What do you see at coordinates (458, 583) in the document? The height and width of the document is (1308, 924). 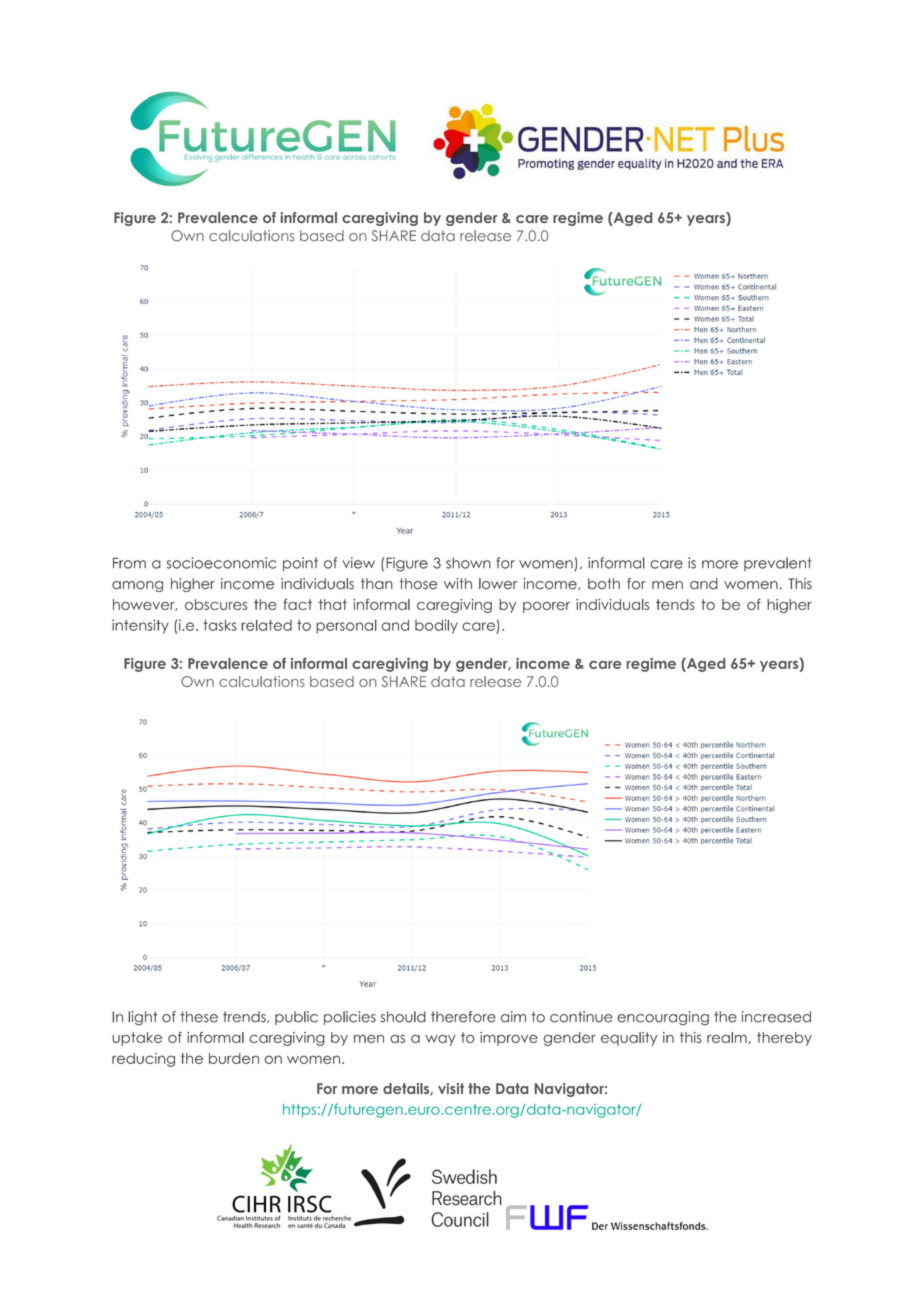 I see `with` at bounding box center [458, 583].
